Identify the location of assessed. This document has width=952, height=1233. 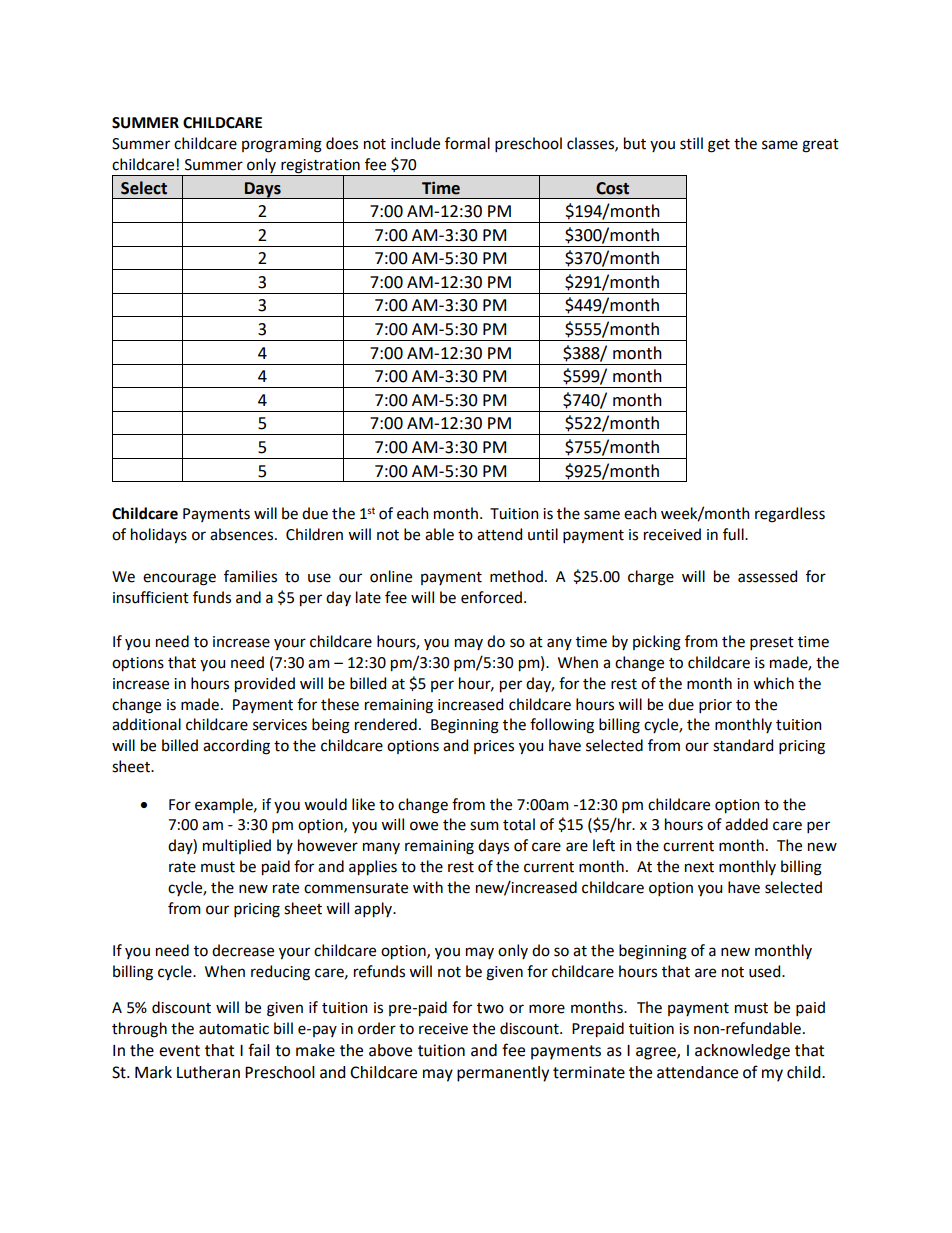
(767, 576).
